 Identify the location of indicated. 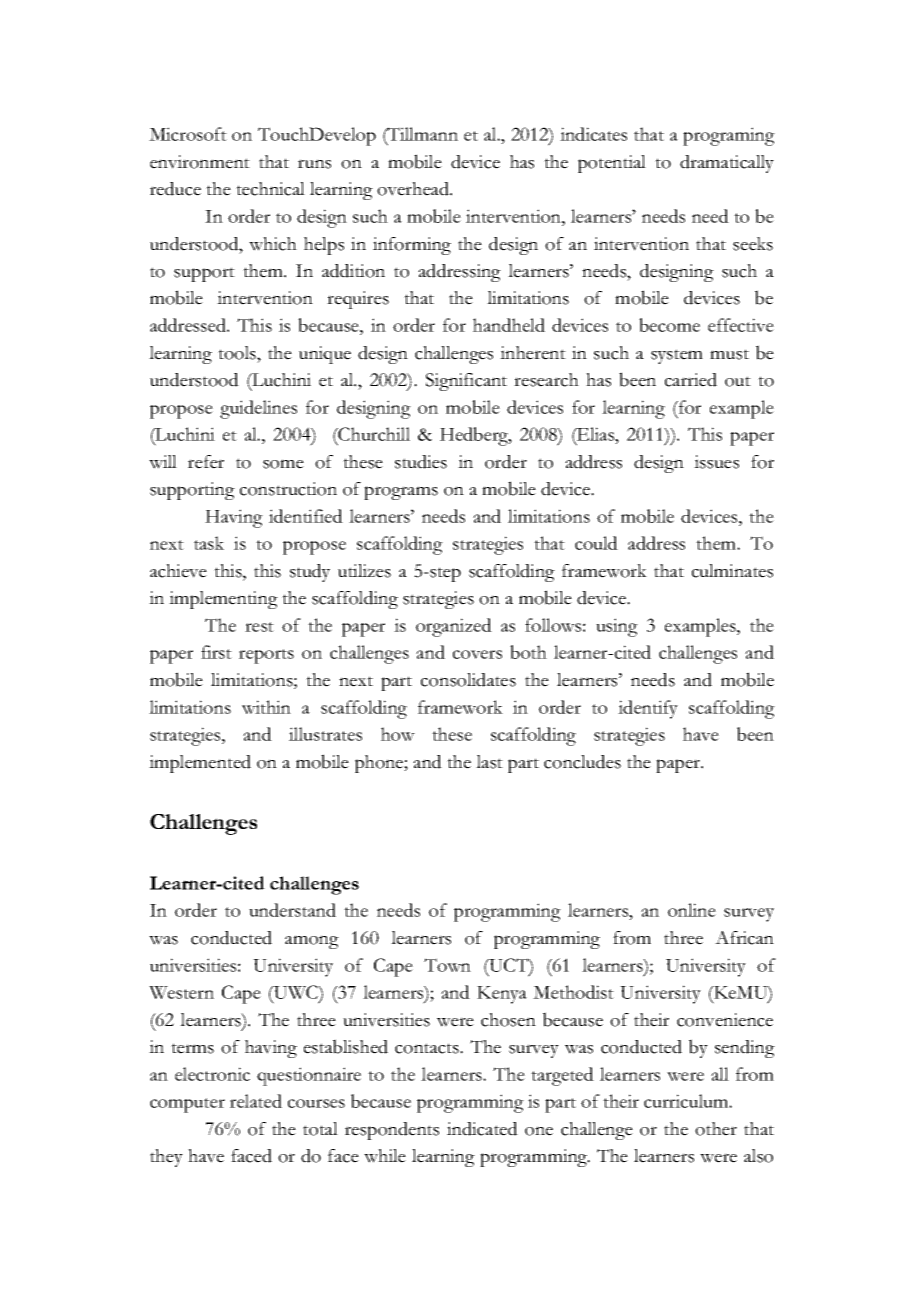
(482, 1129).
